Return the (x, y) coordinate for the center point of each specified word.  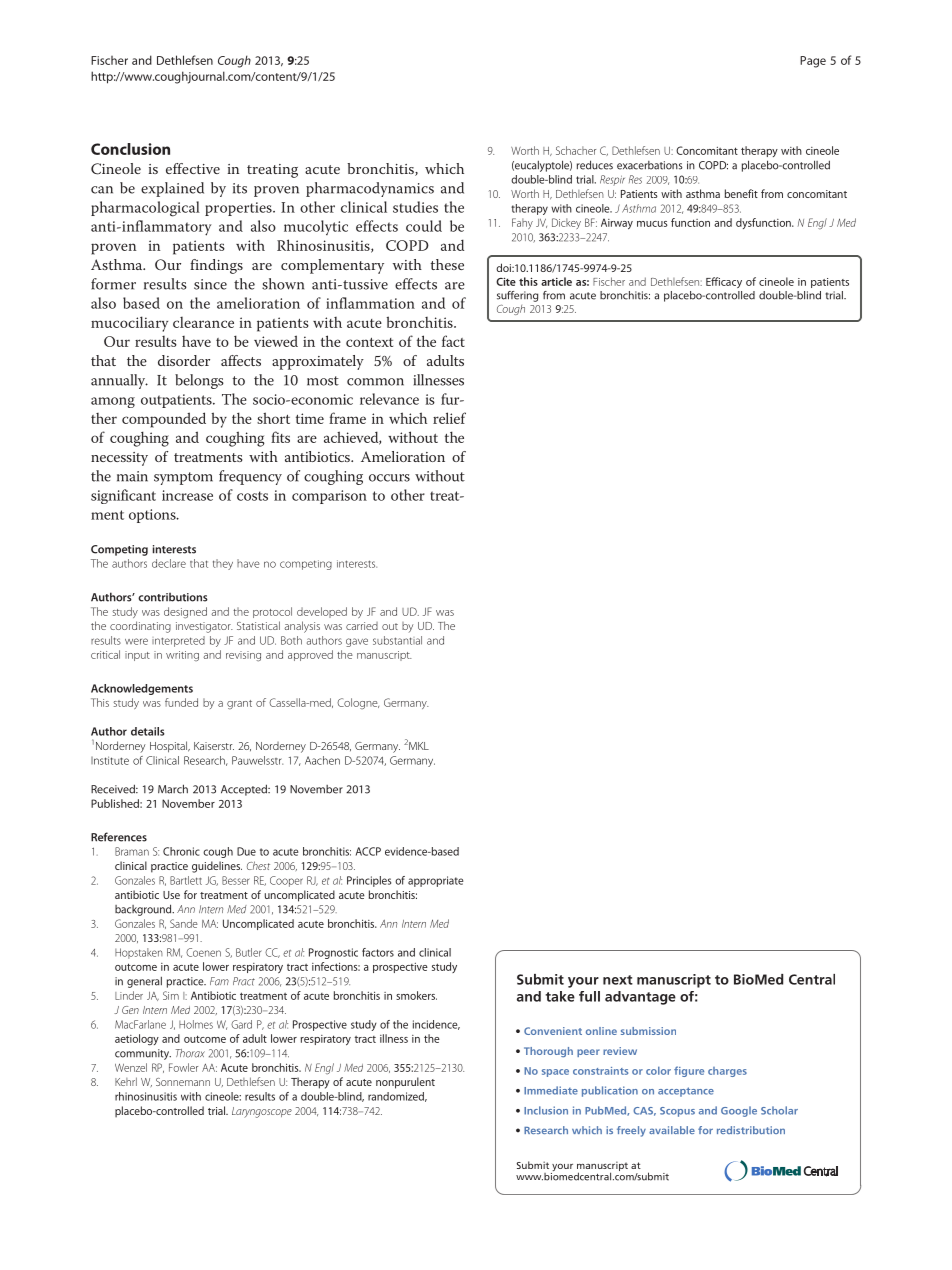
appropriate (435, 881)
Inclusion (546, 1110)
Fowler (183, 1067)
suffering (517, 296)
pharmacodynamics (370, 189)
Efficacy (724, 282)
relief (449, 418)
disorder (184, 360)
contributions (173, 597)
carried (362, 626)
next (618, 980)
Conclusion (130, 149)
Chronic (181, 851)
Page (813, 62)
